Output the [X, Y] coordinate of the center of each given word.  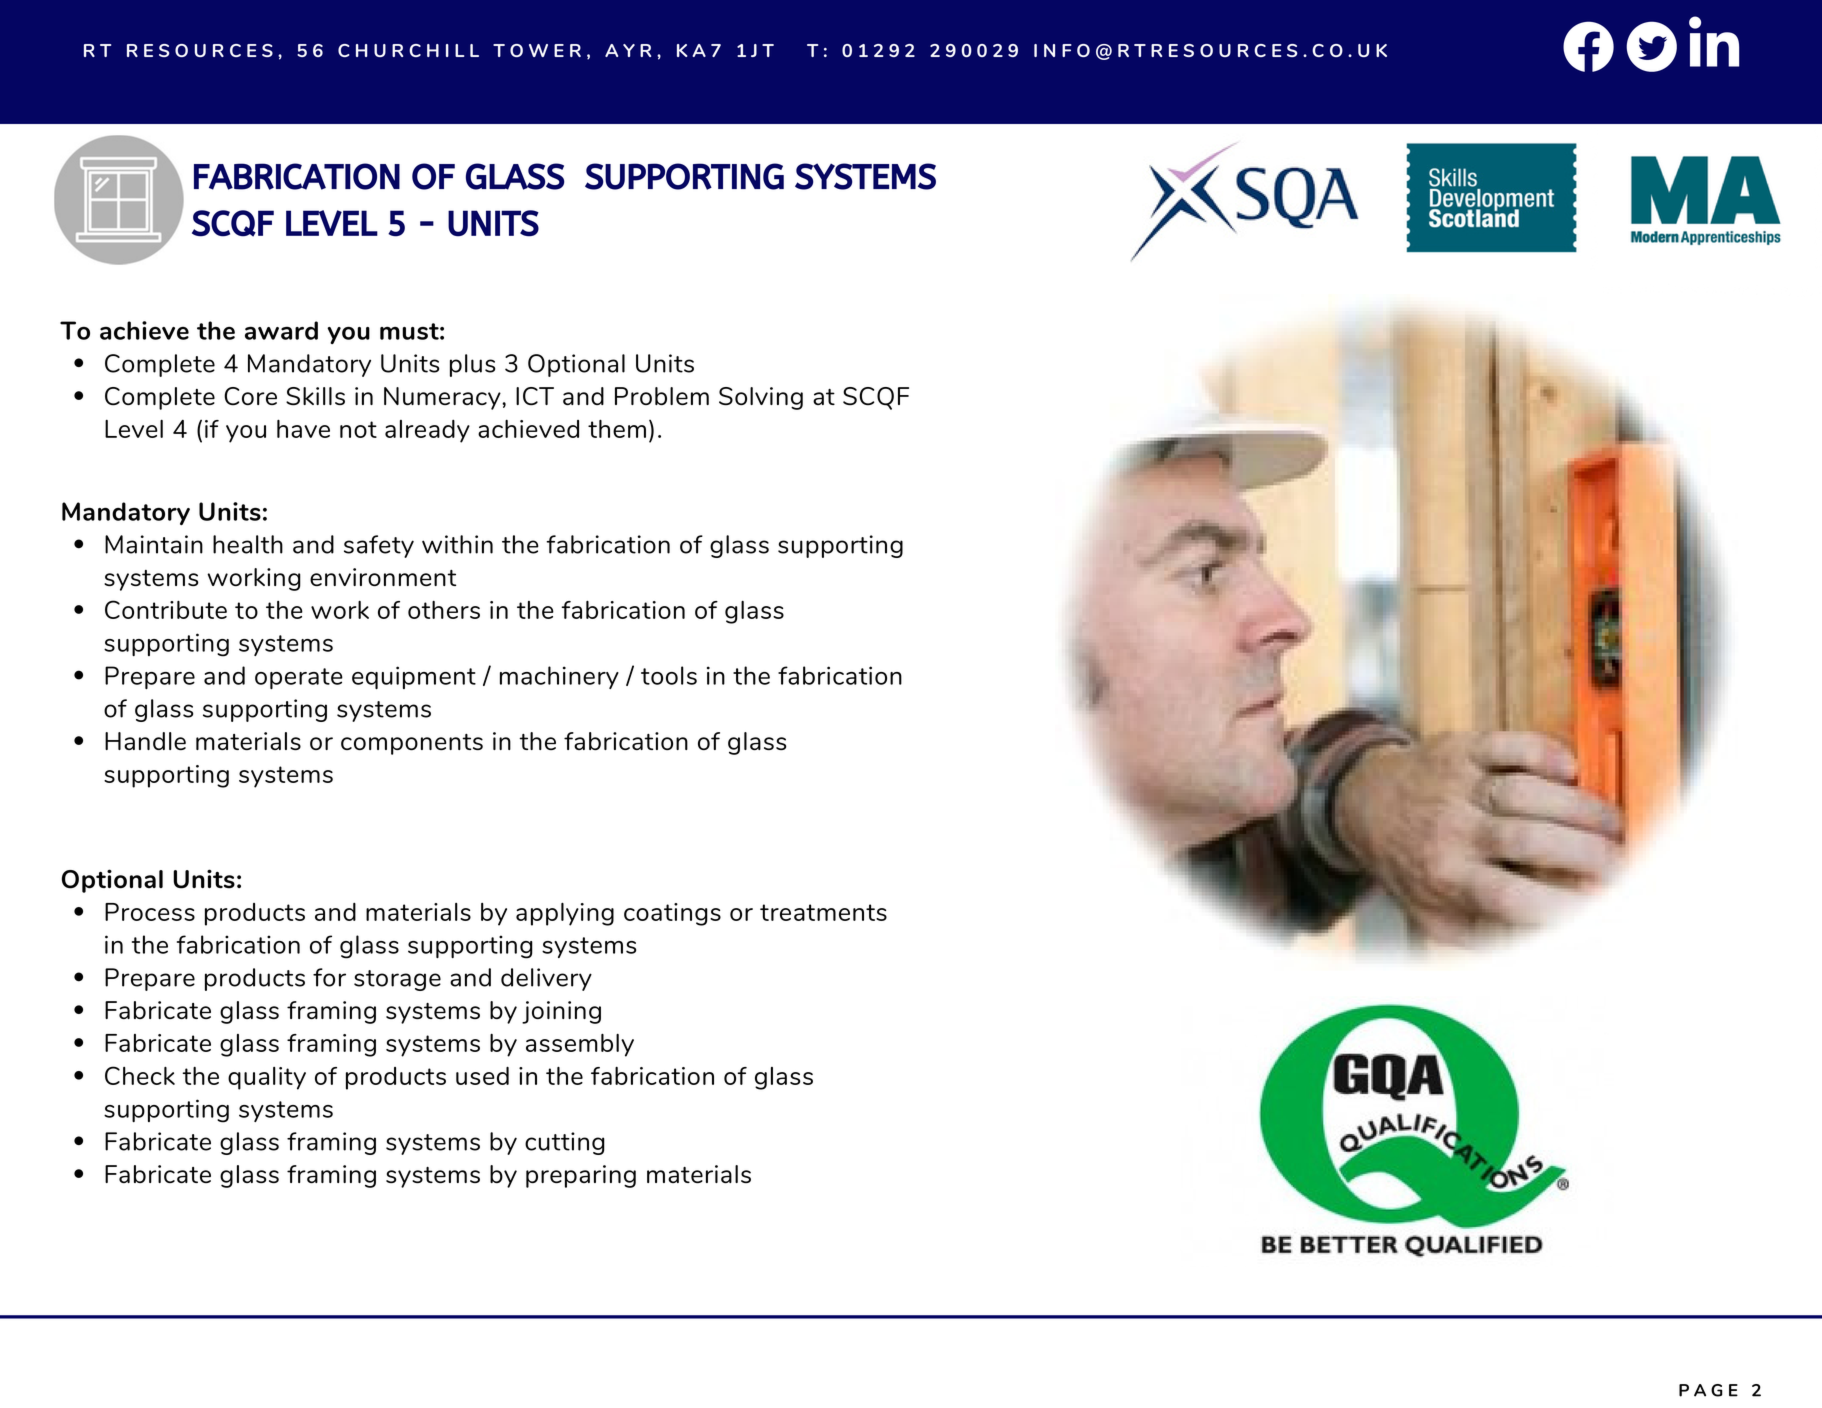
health [248, 544]
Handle [145, 741]
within [457, 544]
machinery [559, 677]
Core [250, 396]
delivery [546, 979]
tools [669, 675]
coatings [672, 914]
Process [150, 912]
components [412, 744]
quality [267, 1078]
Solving [761, 398]
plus [472, 365]
